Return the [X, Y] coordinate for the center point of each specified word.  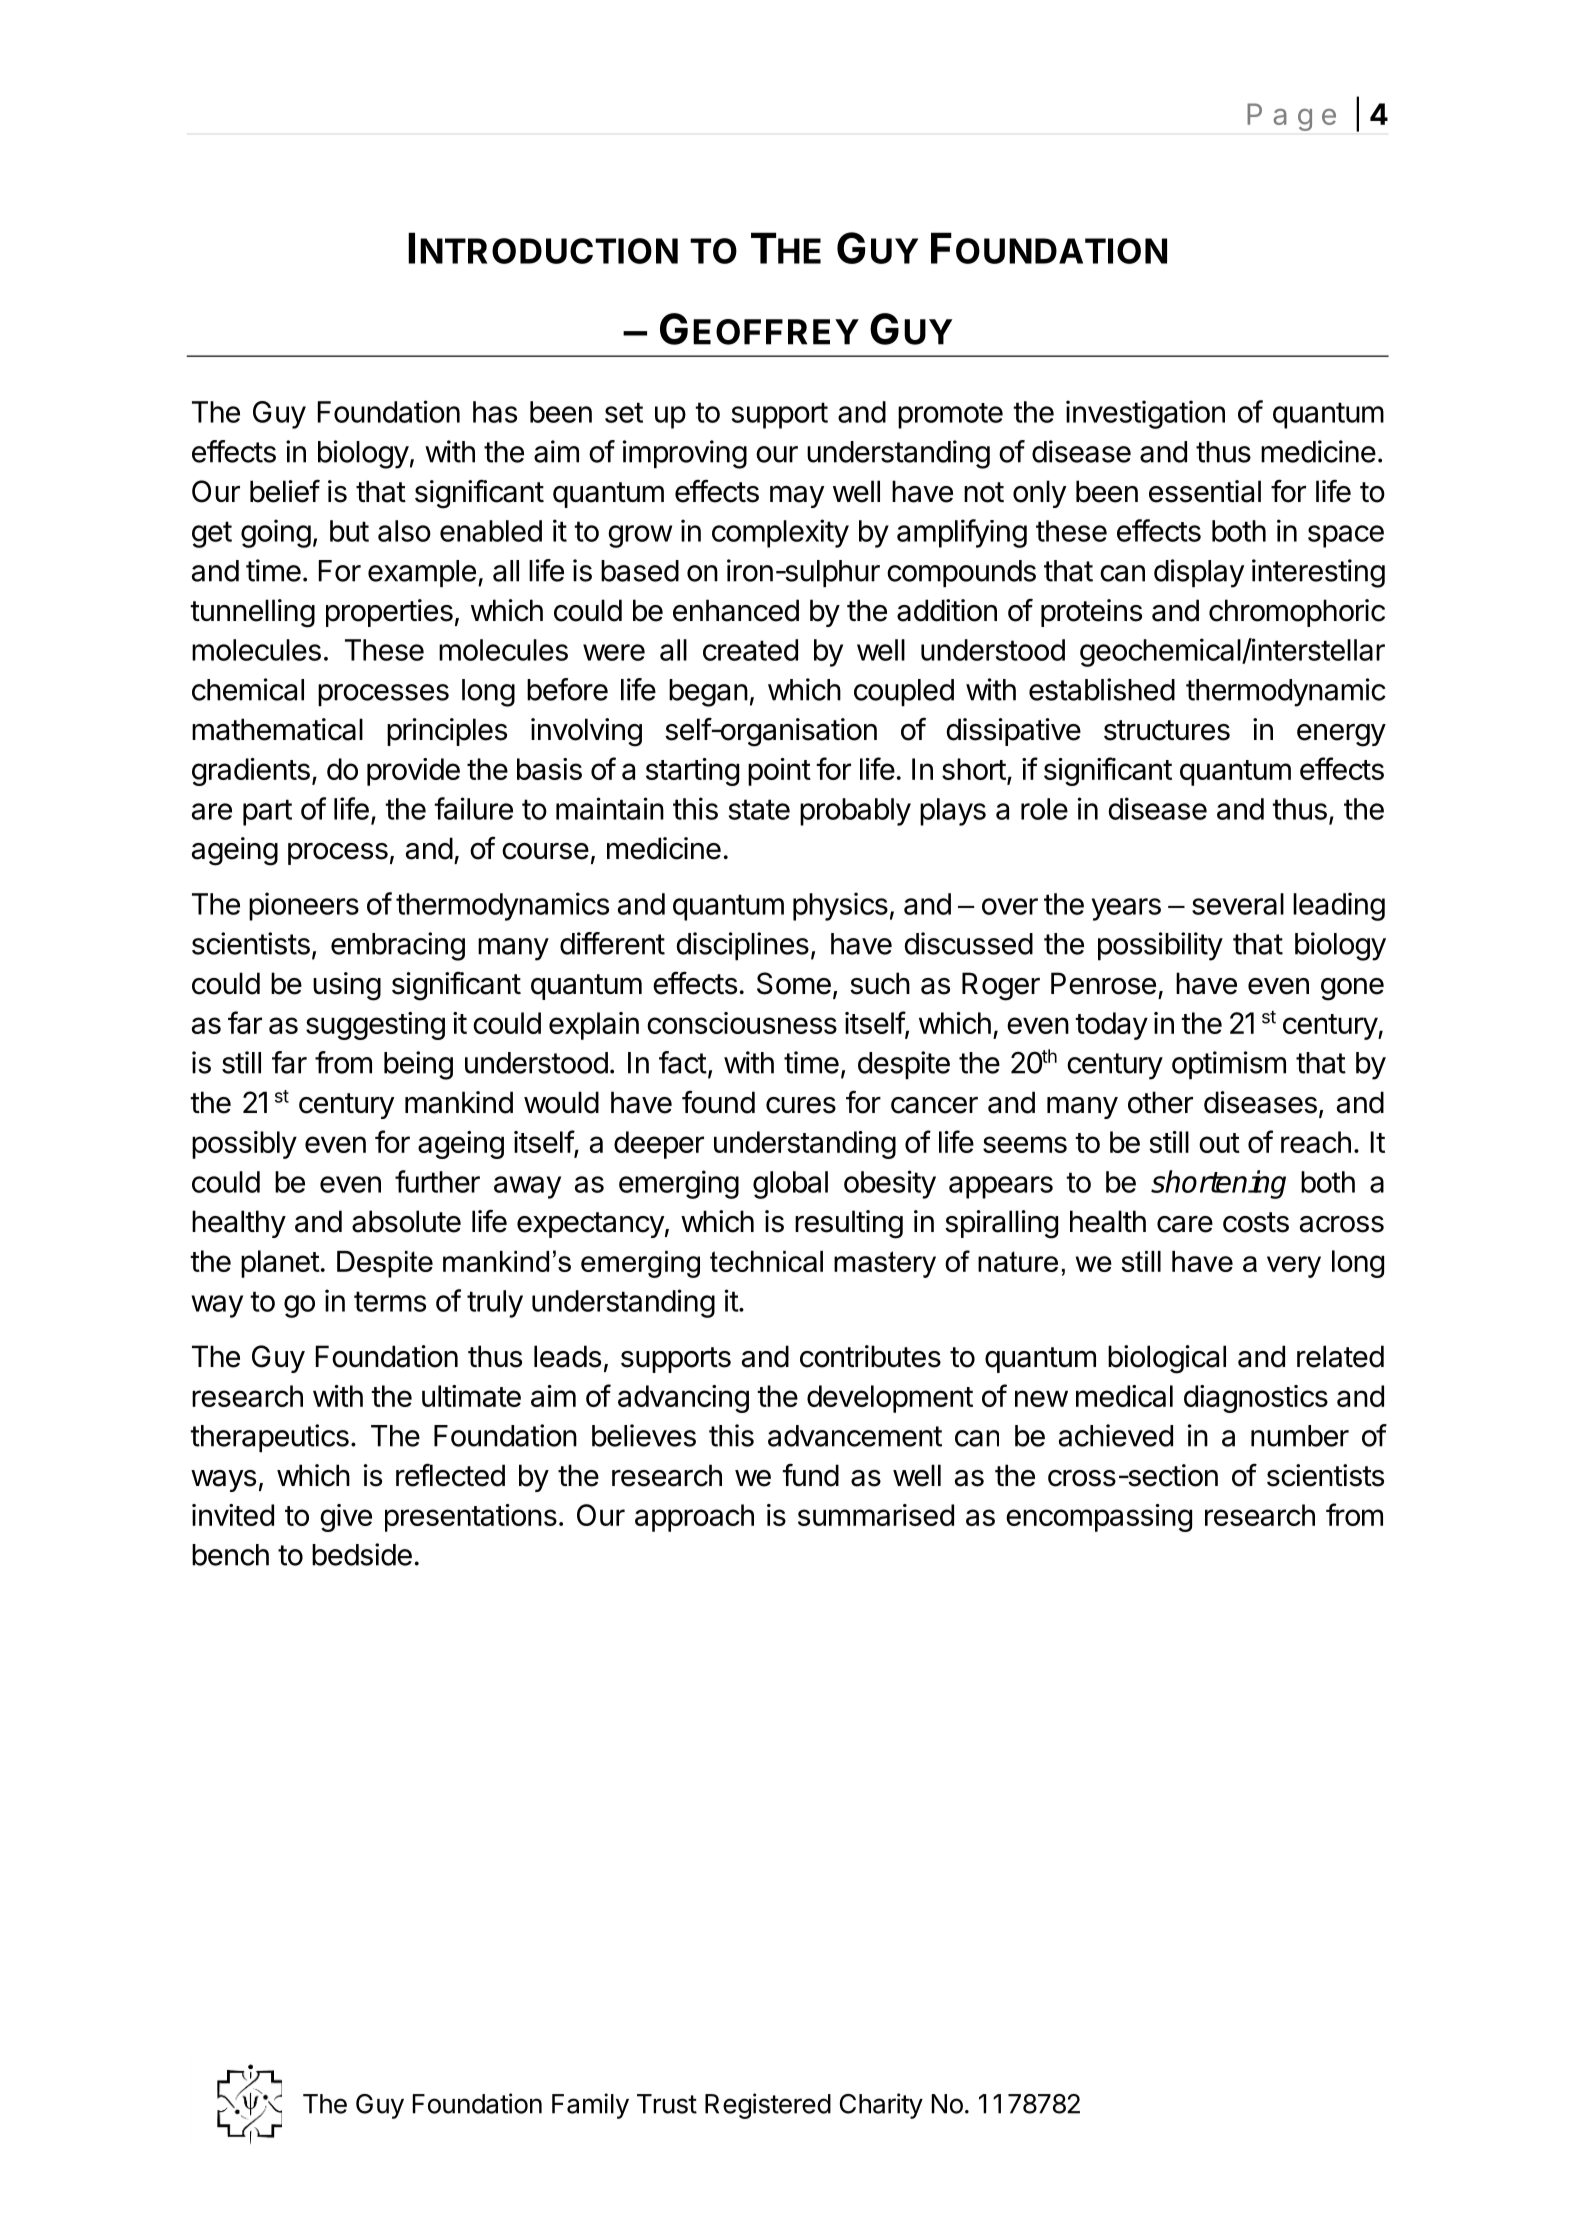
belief [285, 491]
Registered [768, 2106]
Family [590, 2106]
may [797, 497]
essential [1205, 491]
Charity [881, 2106]
